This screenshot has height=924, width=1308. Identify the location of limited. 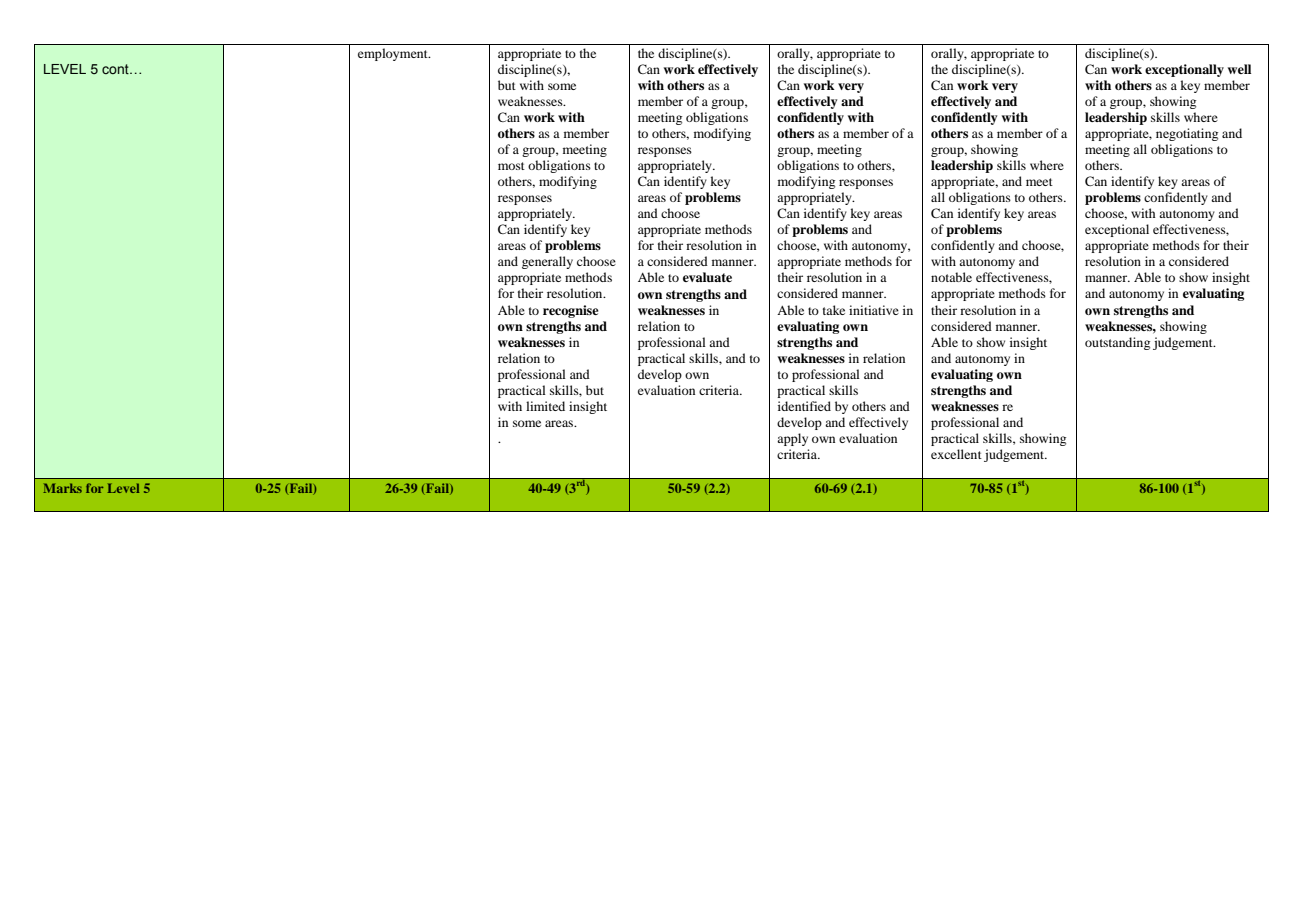
(545, 406).
